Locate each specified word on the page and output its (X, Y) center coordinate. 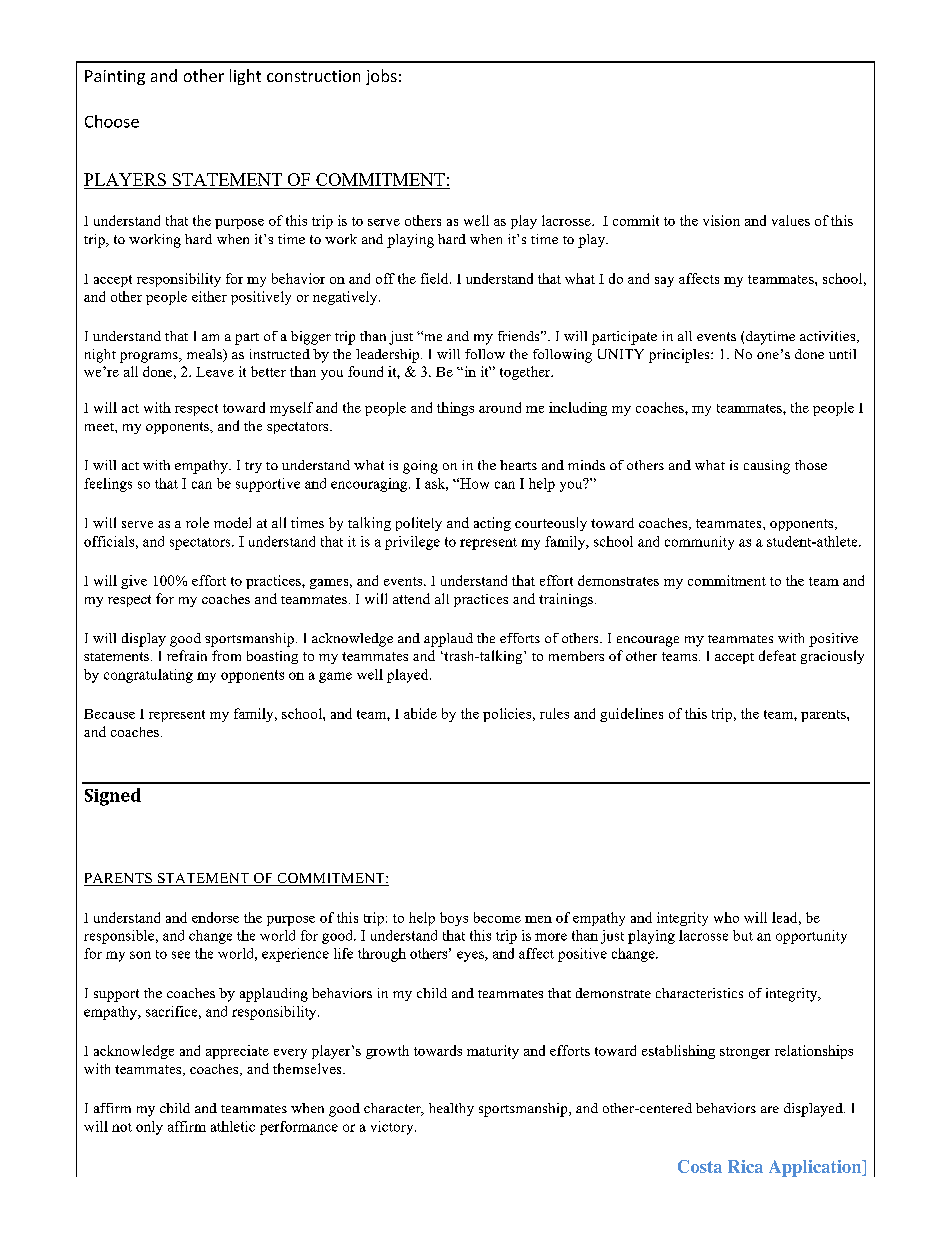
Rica (745, 1166)
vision (721, 220)
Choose (112, 121)
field (436, 278)
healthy (451, 1109)
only (149, 1128)
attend (411, 598)
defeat (777, 655)
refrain (187, 655)
